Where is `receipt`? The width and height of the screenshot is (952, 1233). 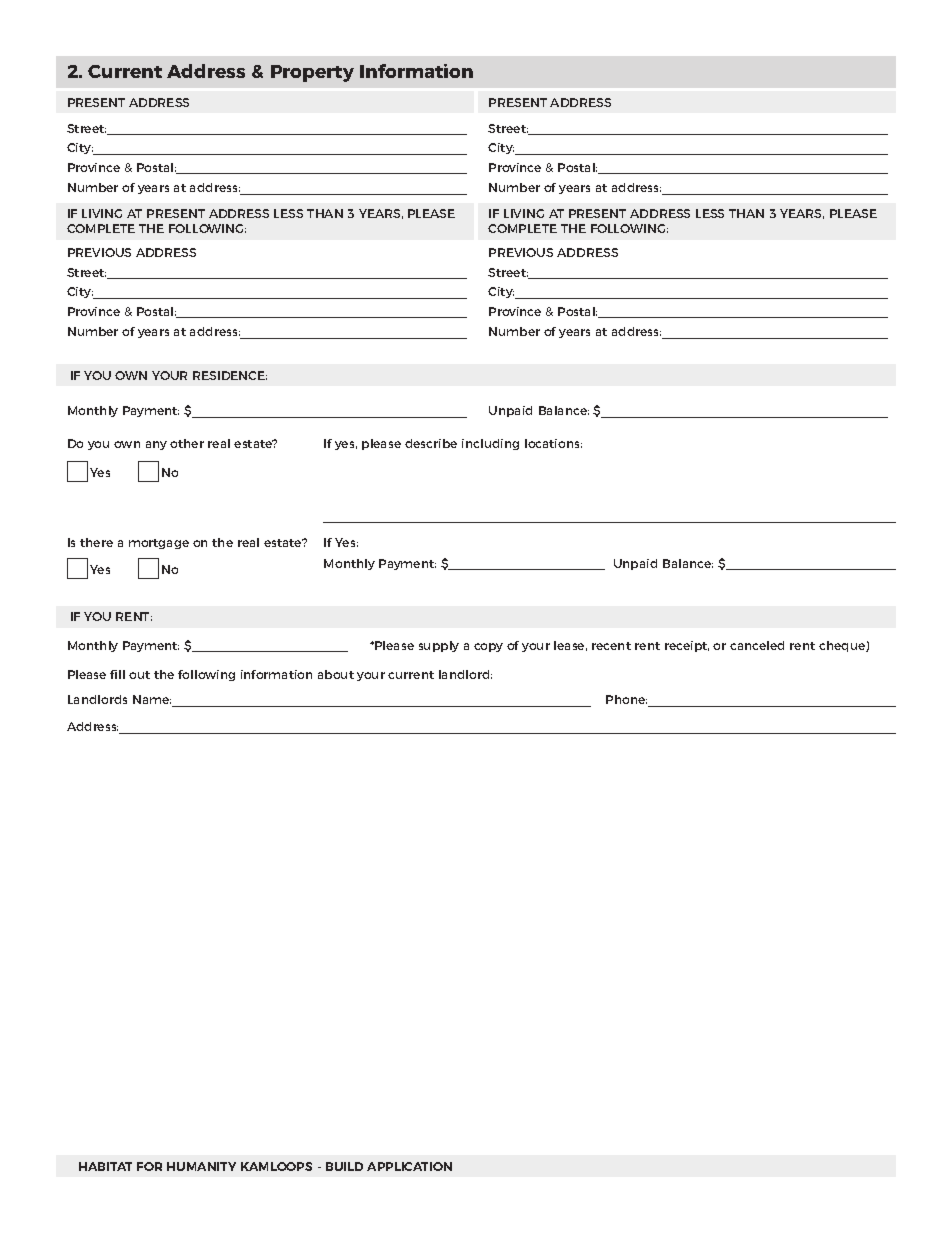 receipt is located at coordinates (687, 646).
